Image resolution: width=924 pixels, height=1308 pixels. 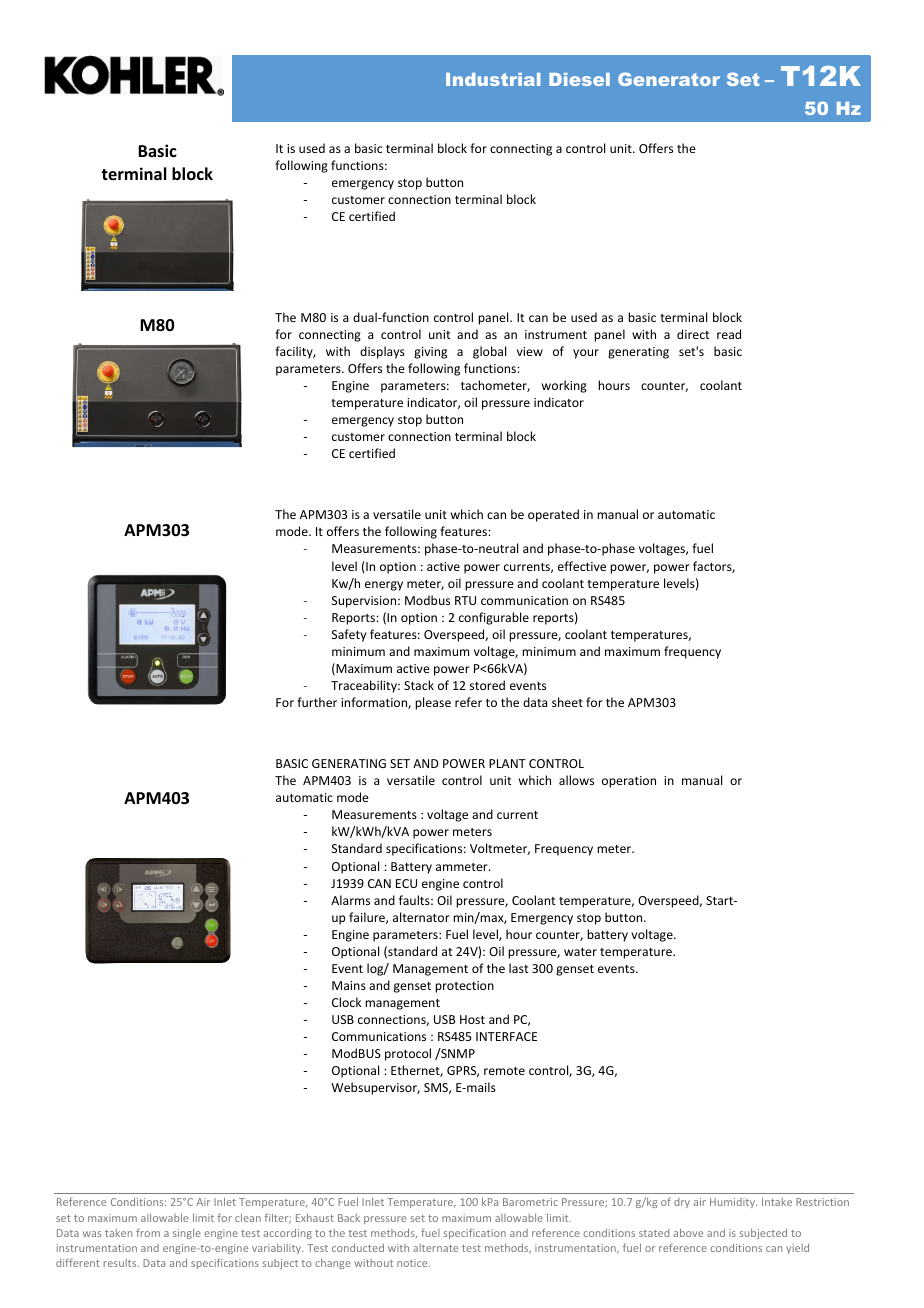 What do you see at coordinates (567, 702) in the document?
I see `sheet` at bounding box center [567, 702].
